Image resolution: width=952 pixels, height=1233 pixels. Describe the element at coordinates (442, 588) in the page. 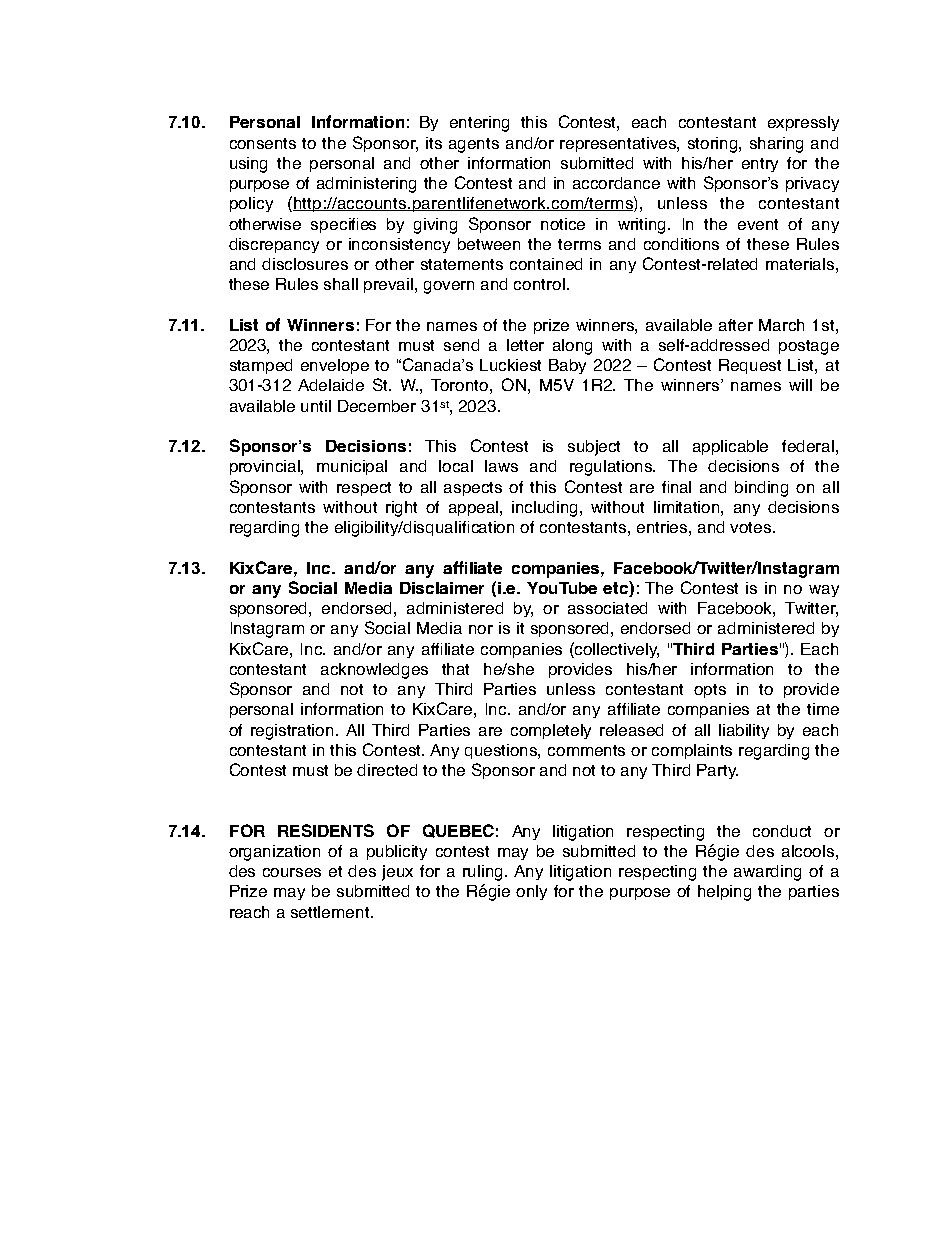

I see `Disclaimer` at that location.
